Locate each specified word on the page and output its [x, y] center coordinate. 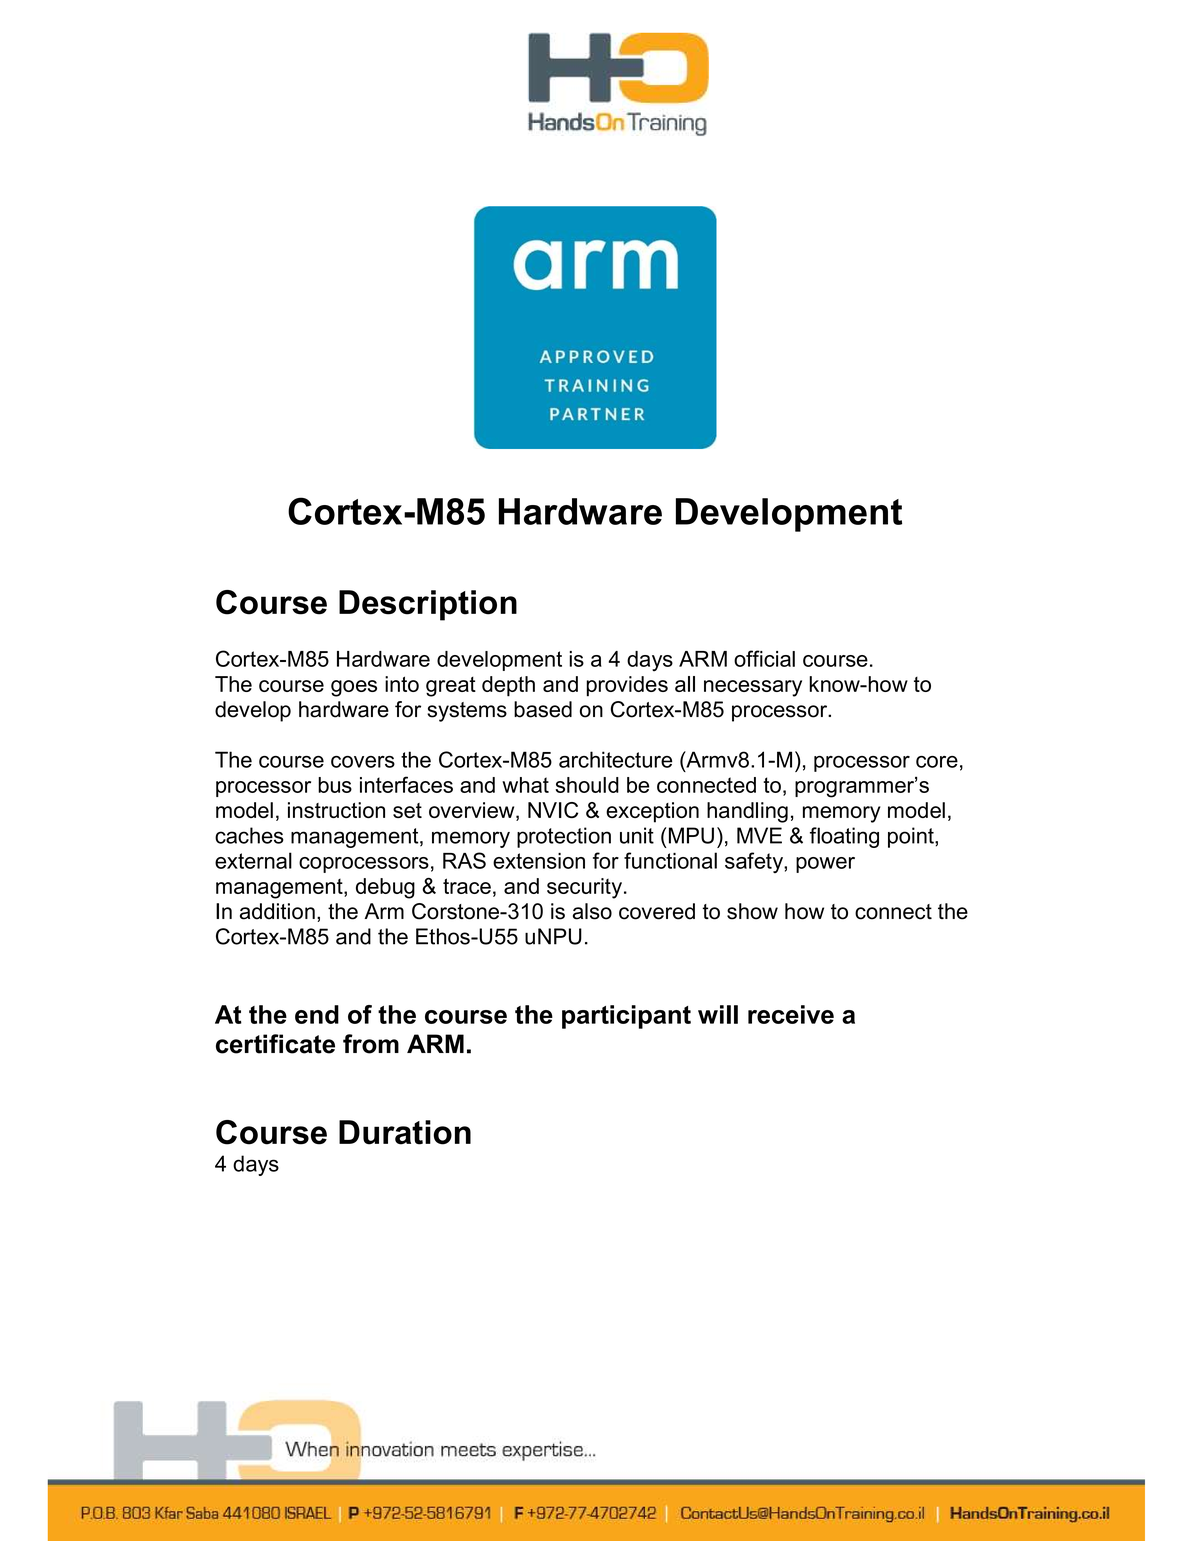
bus [335, 785]
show [752, 911]
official [764, 658]
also [592, 911]
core [937, 762]
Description [428, 605]
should [587, 785]
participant [626, 1017]
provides [627, 686]
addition [277, 911]
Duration [405, 1132]
